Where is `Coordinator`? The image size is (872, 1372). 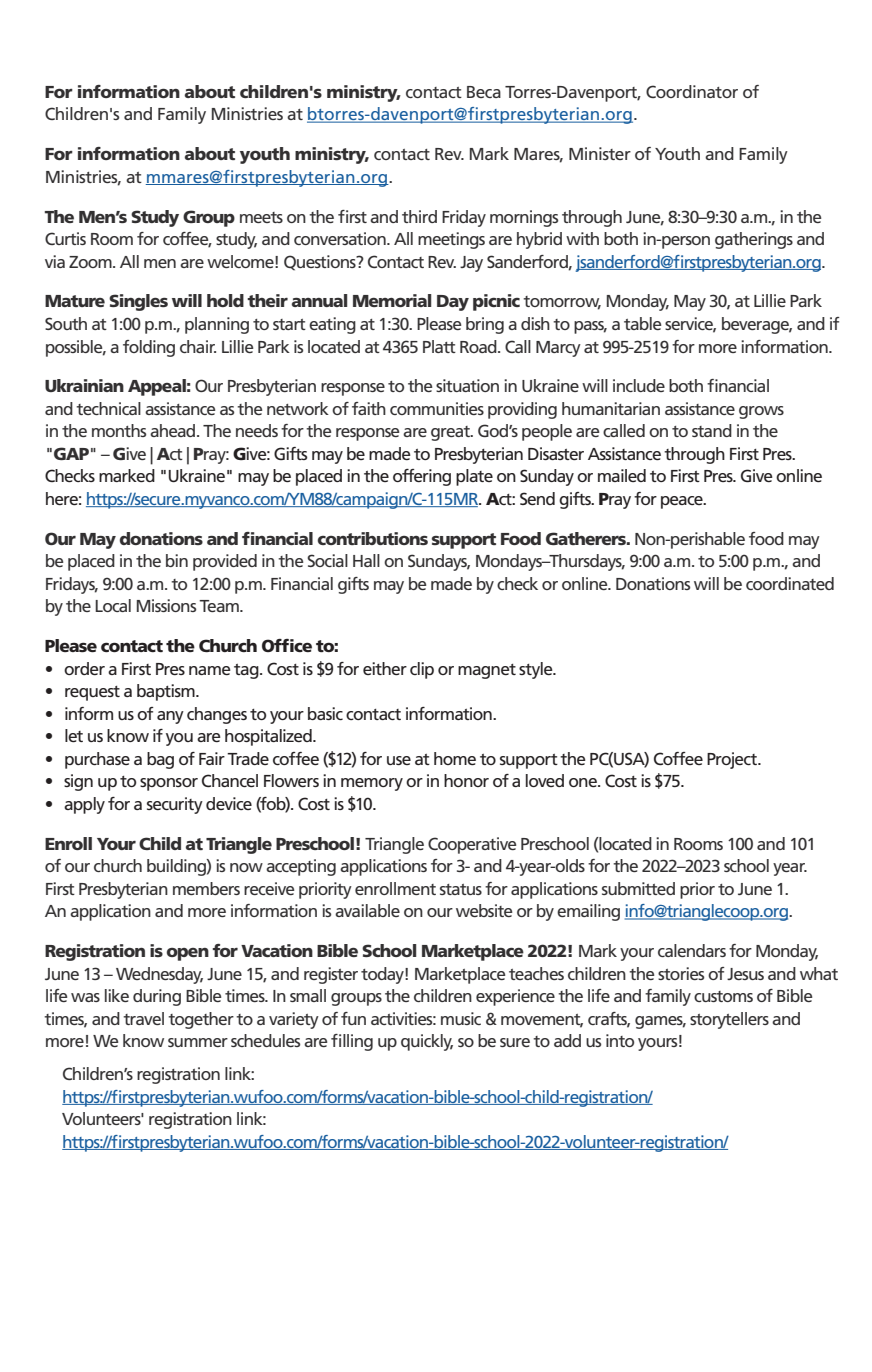 Coordinator is located at coordinates (692, 91).
